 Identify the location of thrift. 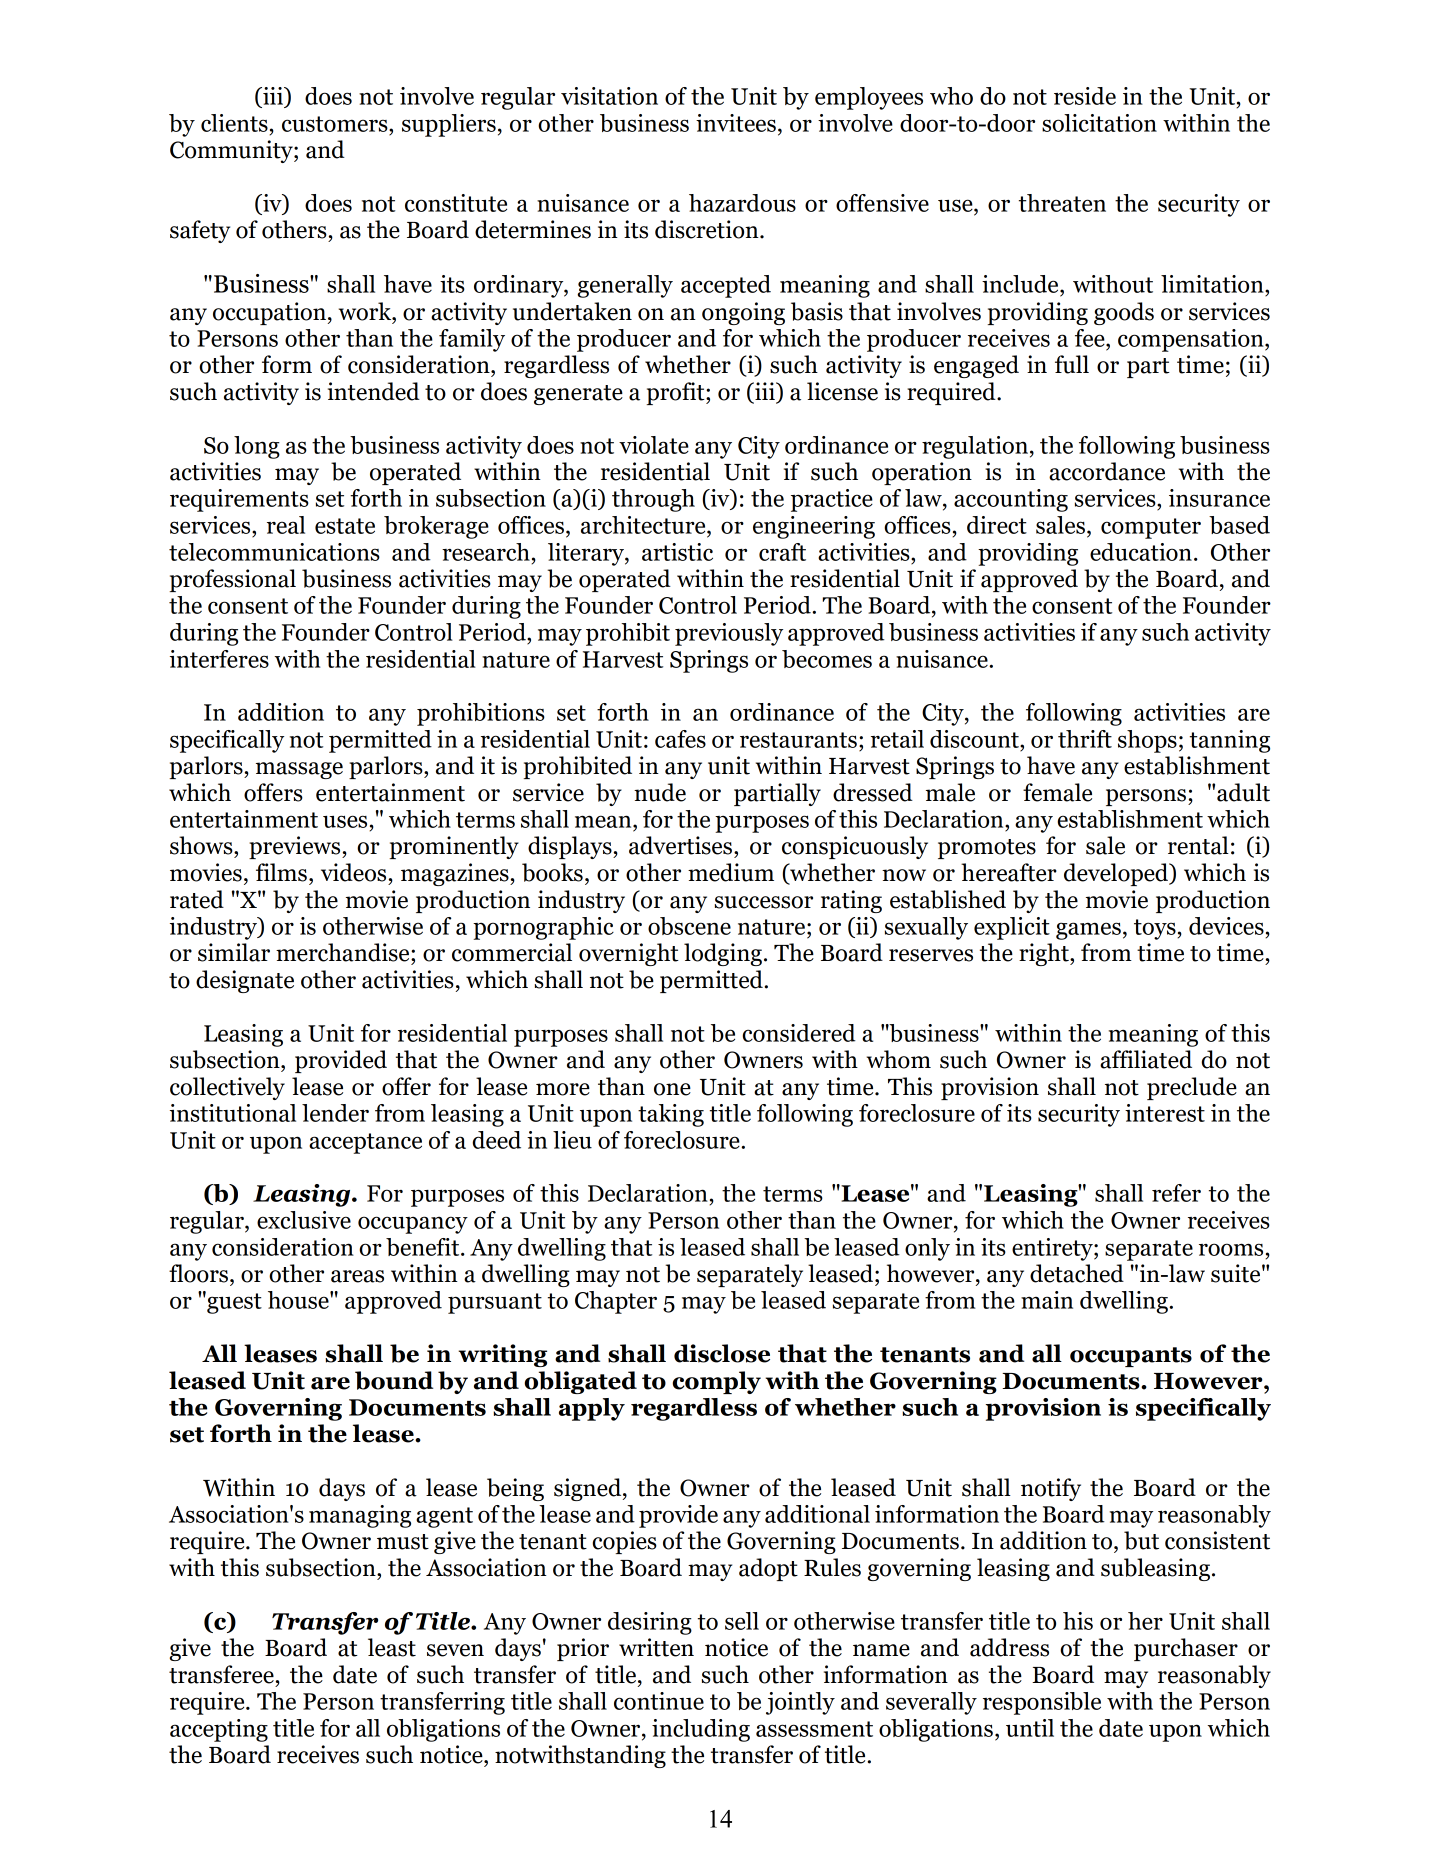
(1085, 739).
